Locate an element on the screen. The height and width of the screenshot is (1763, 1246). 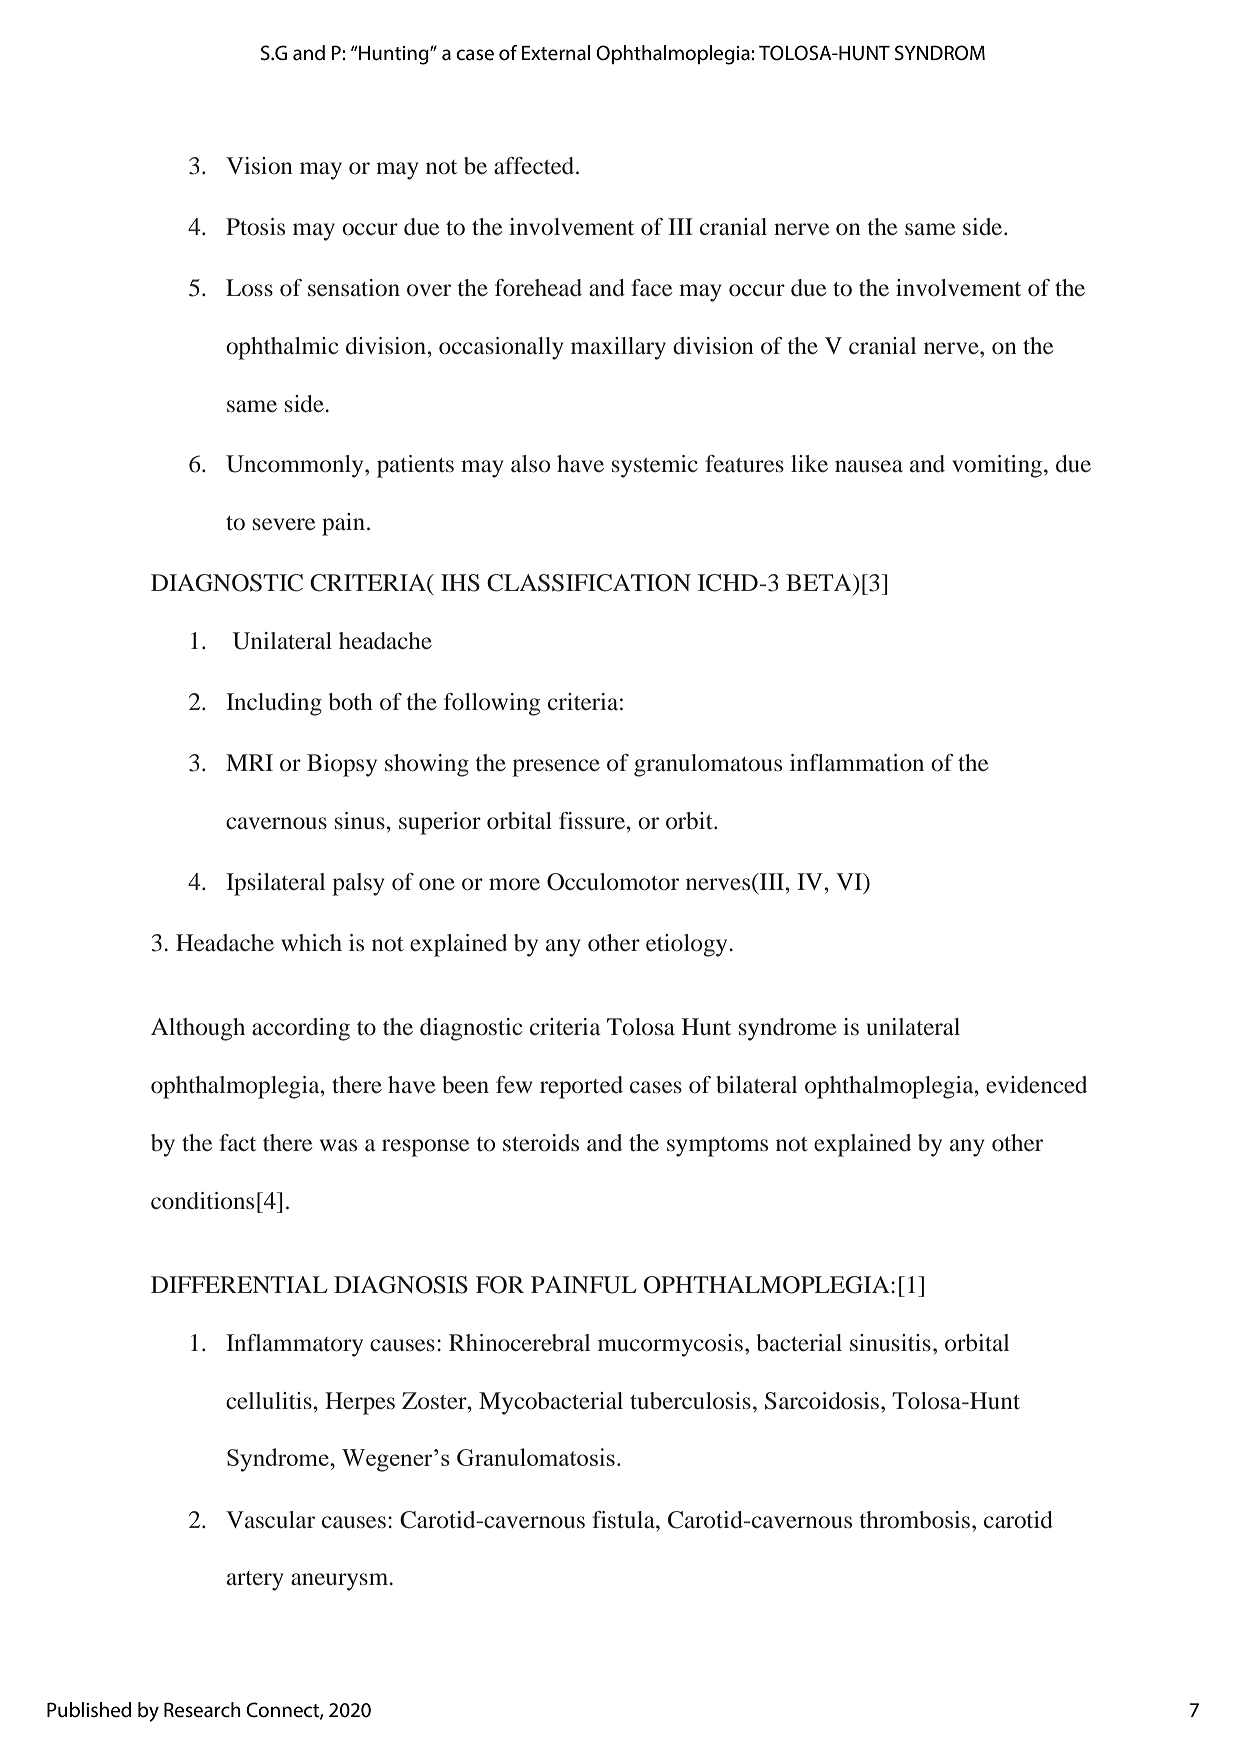
thrombosis is located at coordinates (915, 1520).
